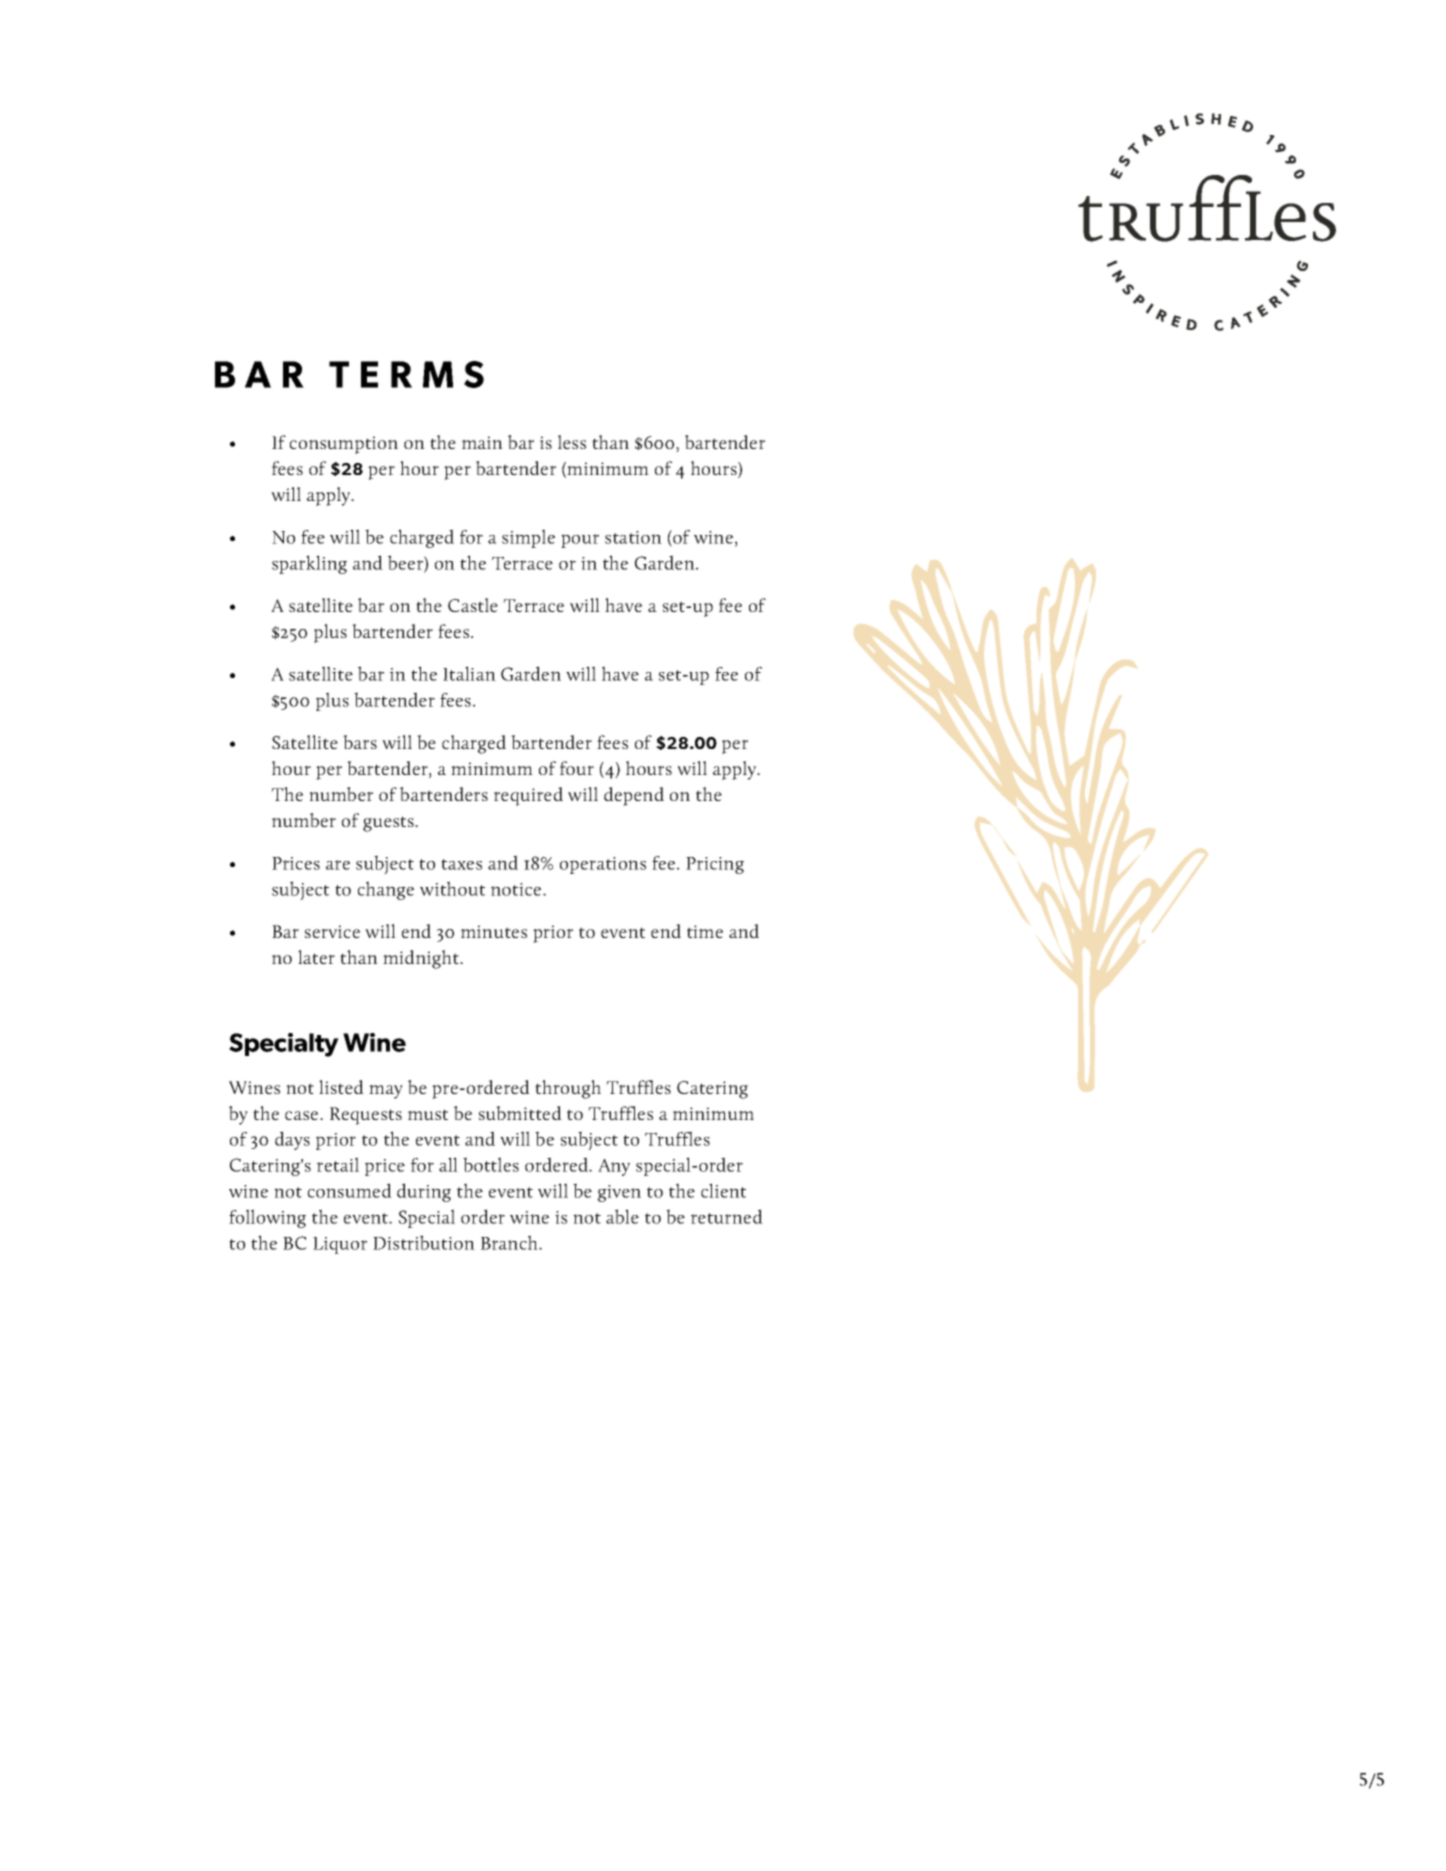  Describe the element at coordinates (338, 865) in the screenshot. I see `are` at that location.
